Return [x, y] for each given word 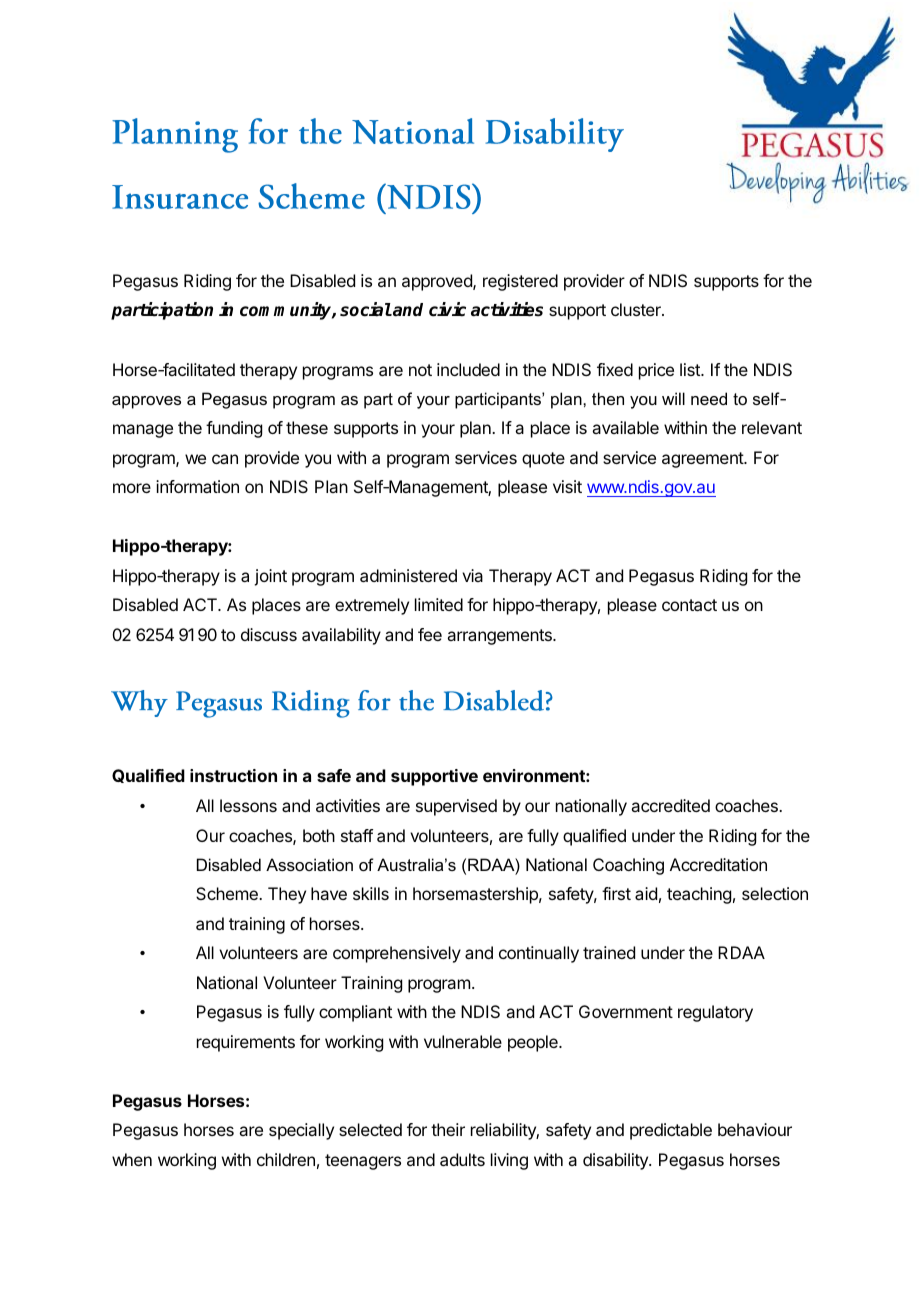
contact [689, 605]
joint [270, 577]
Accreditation [718, 864]
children [286, 1159]
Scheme [228, 893]
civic [447, 309]
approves [146, 402]
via [472, 575]
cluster [637, 309]
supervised [456, 807]
